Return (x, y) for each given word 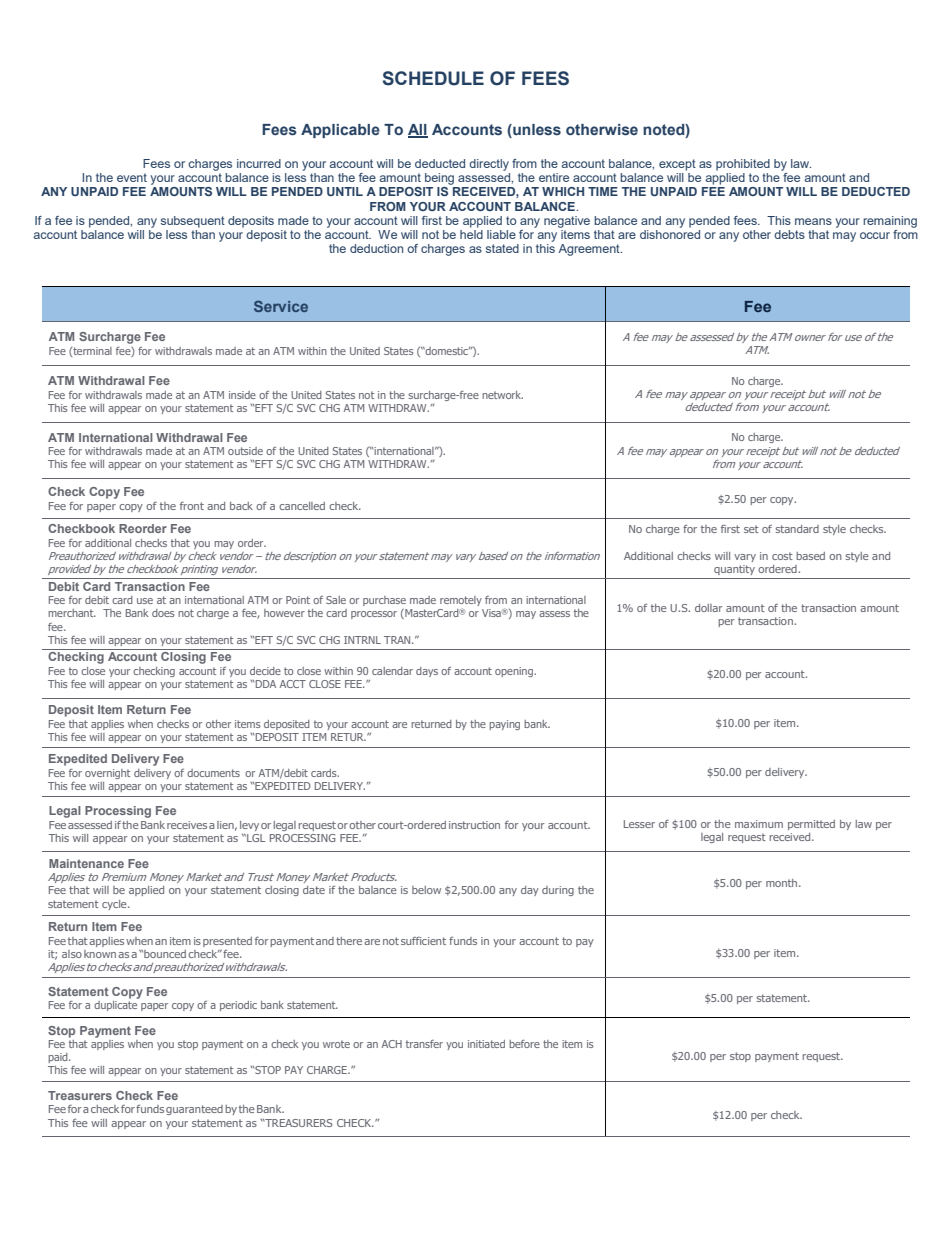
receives (187, 825)
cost (782, 556)
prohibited (743, 165)
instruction (474, 825)
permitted (811, 825)
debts (789, 234)
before (524, 1044)
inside (242, 395)
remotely (461, 601)
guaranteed (194, 1110)
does (163, 613)
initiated (486, 1044)
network (502, 395)
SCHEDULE (433, 78)
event (132, 177)
